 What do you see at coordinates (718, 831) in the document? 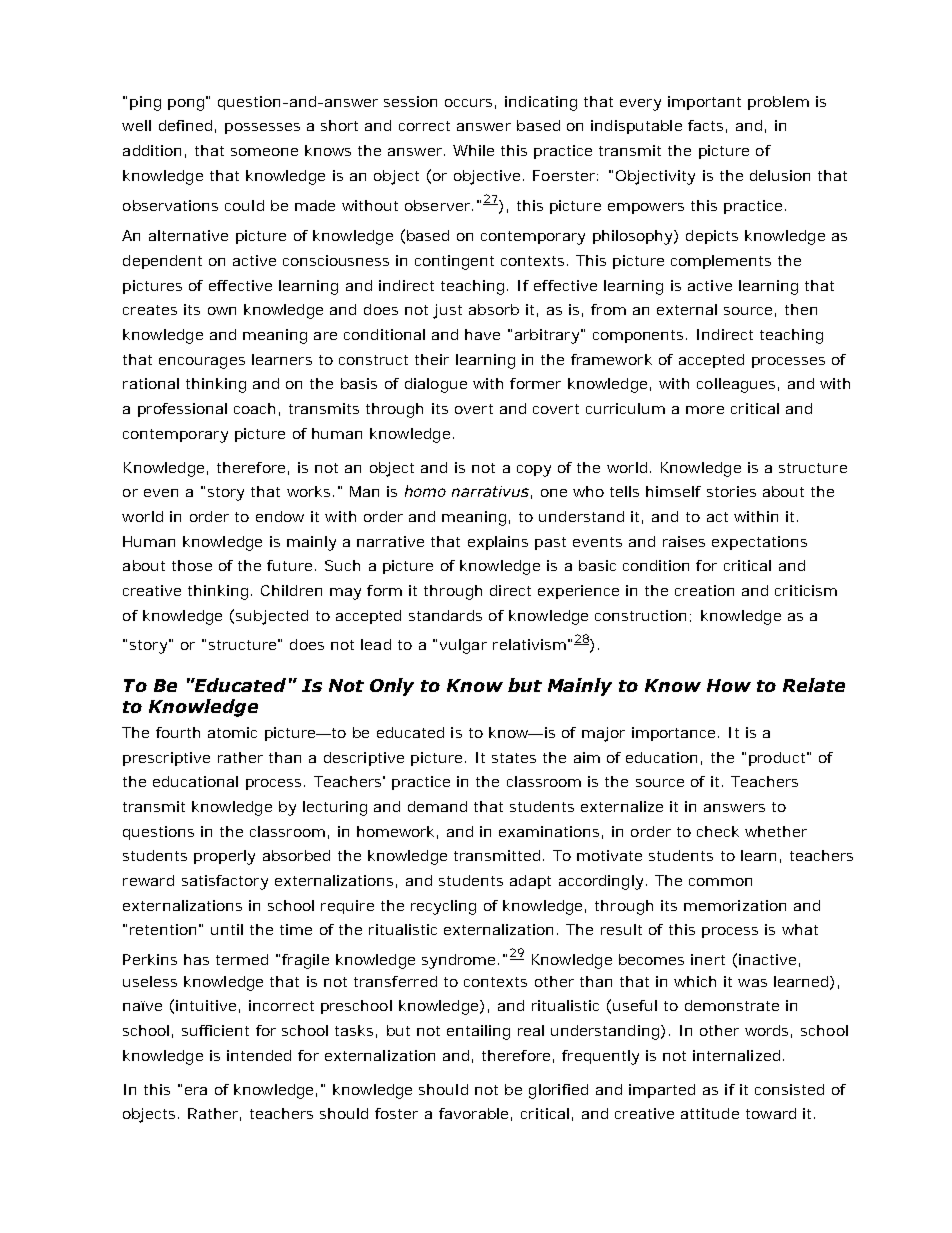
I see `check` at bounding box center [718, 831].
